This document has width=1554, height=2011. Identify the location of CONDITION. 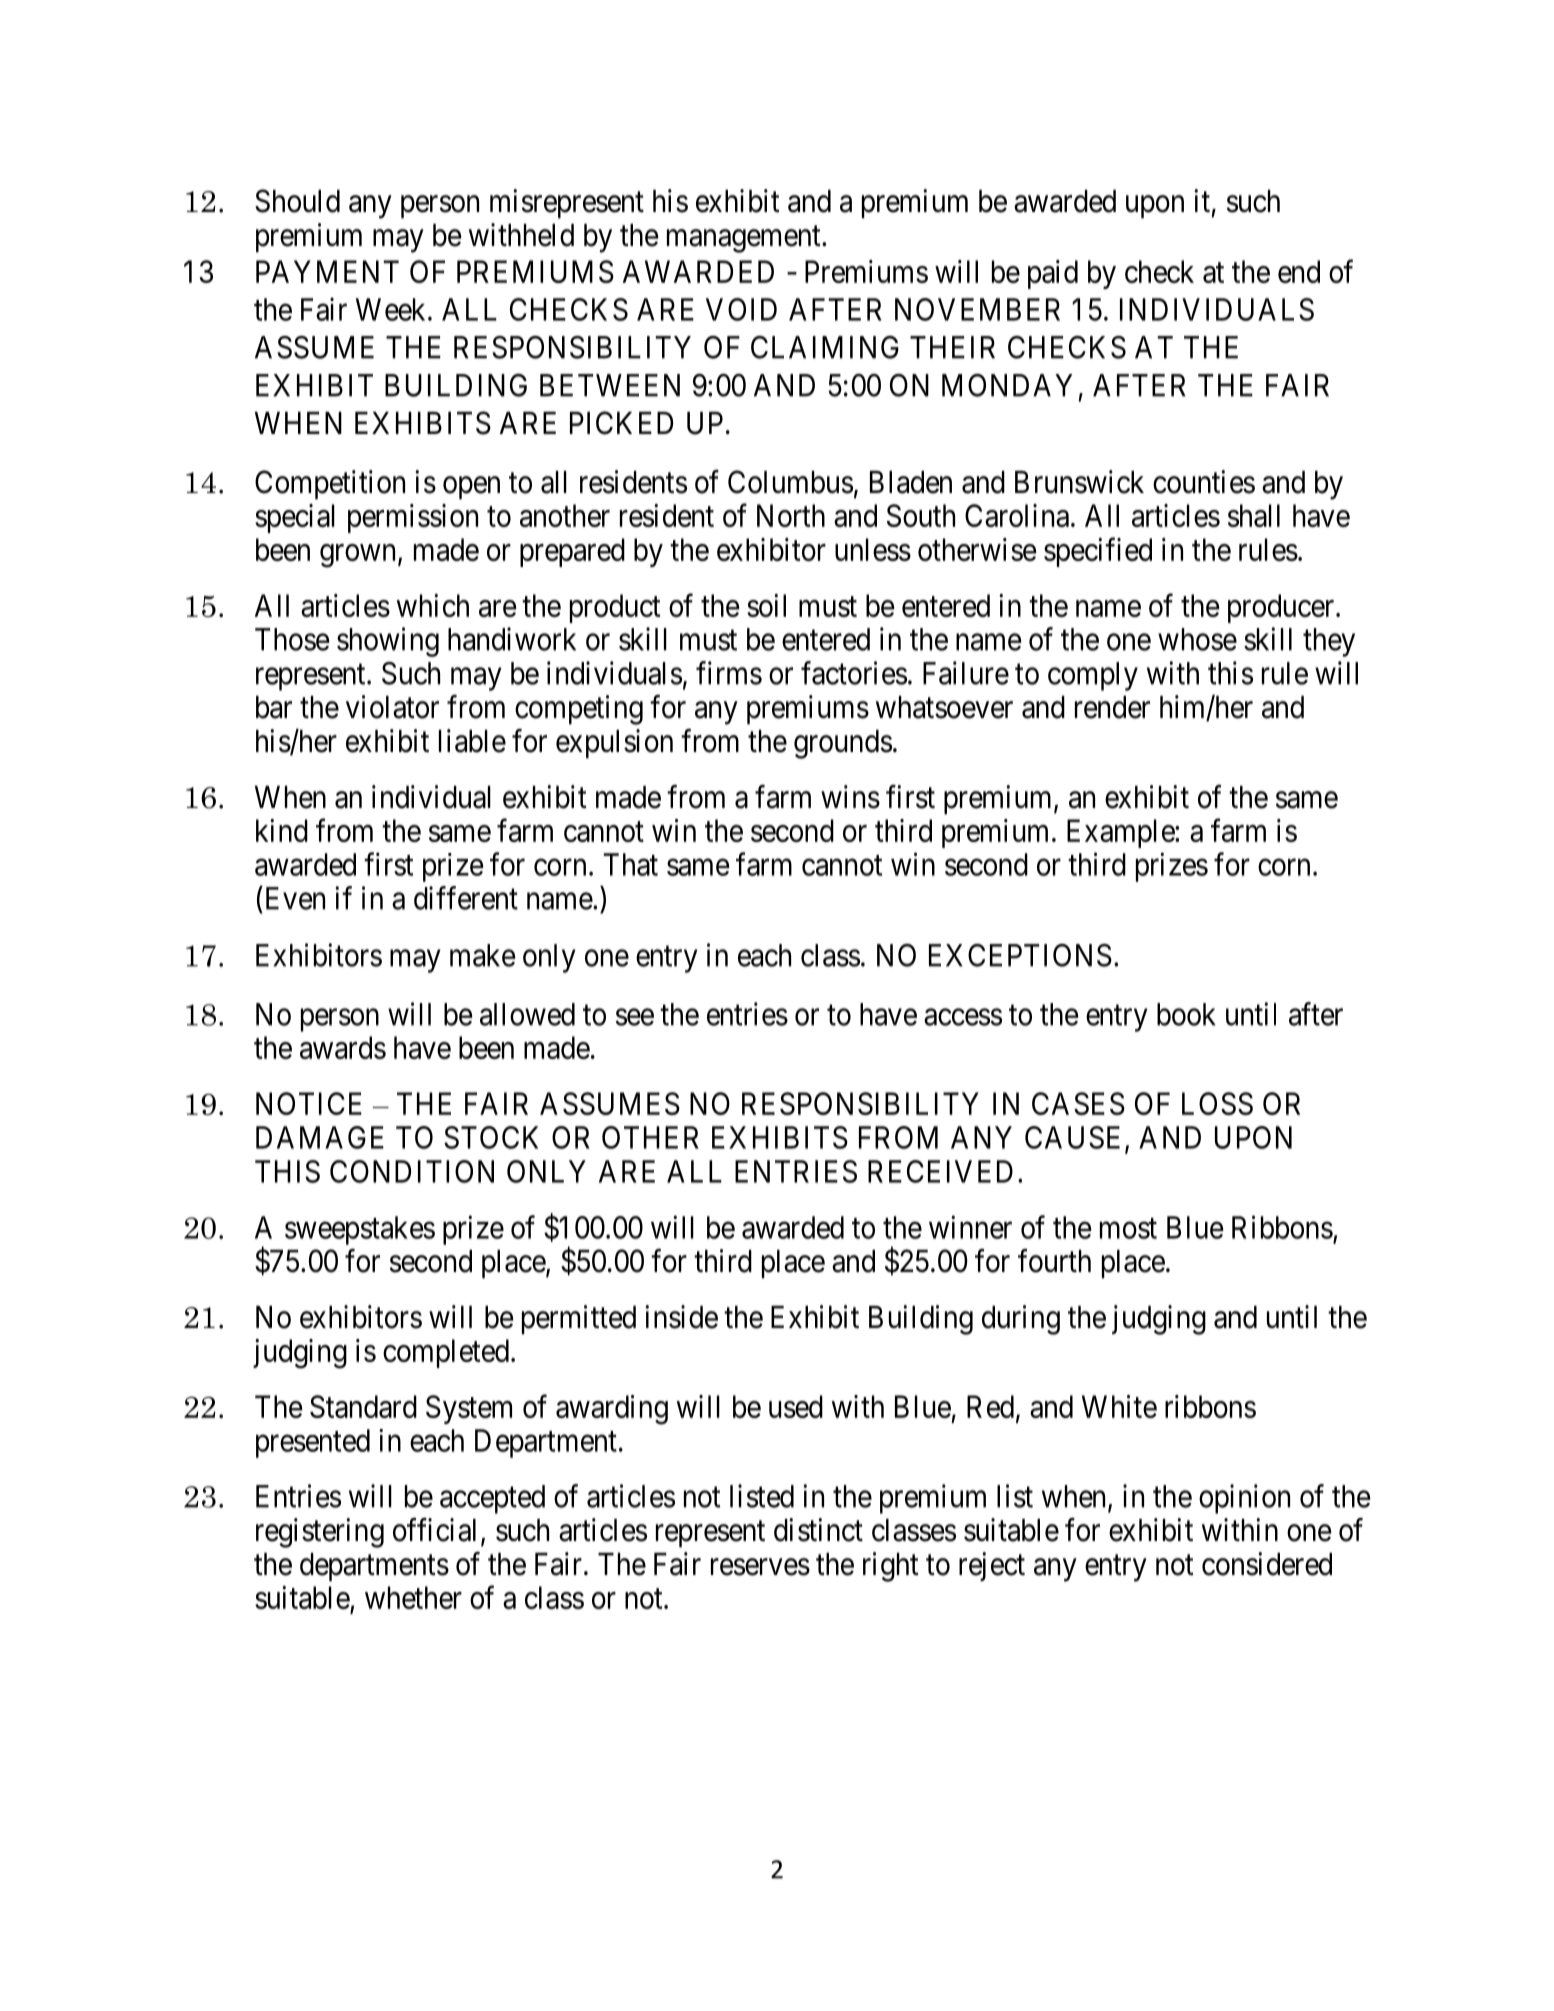
(412, 1171).
